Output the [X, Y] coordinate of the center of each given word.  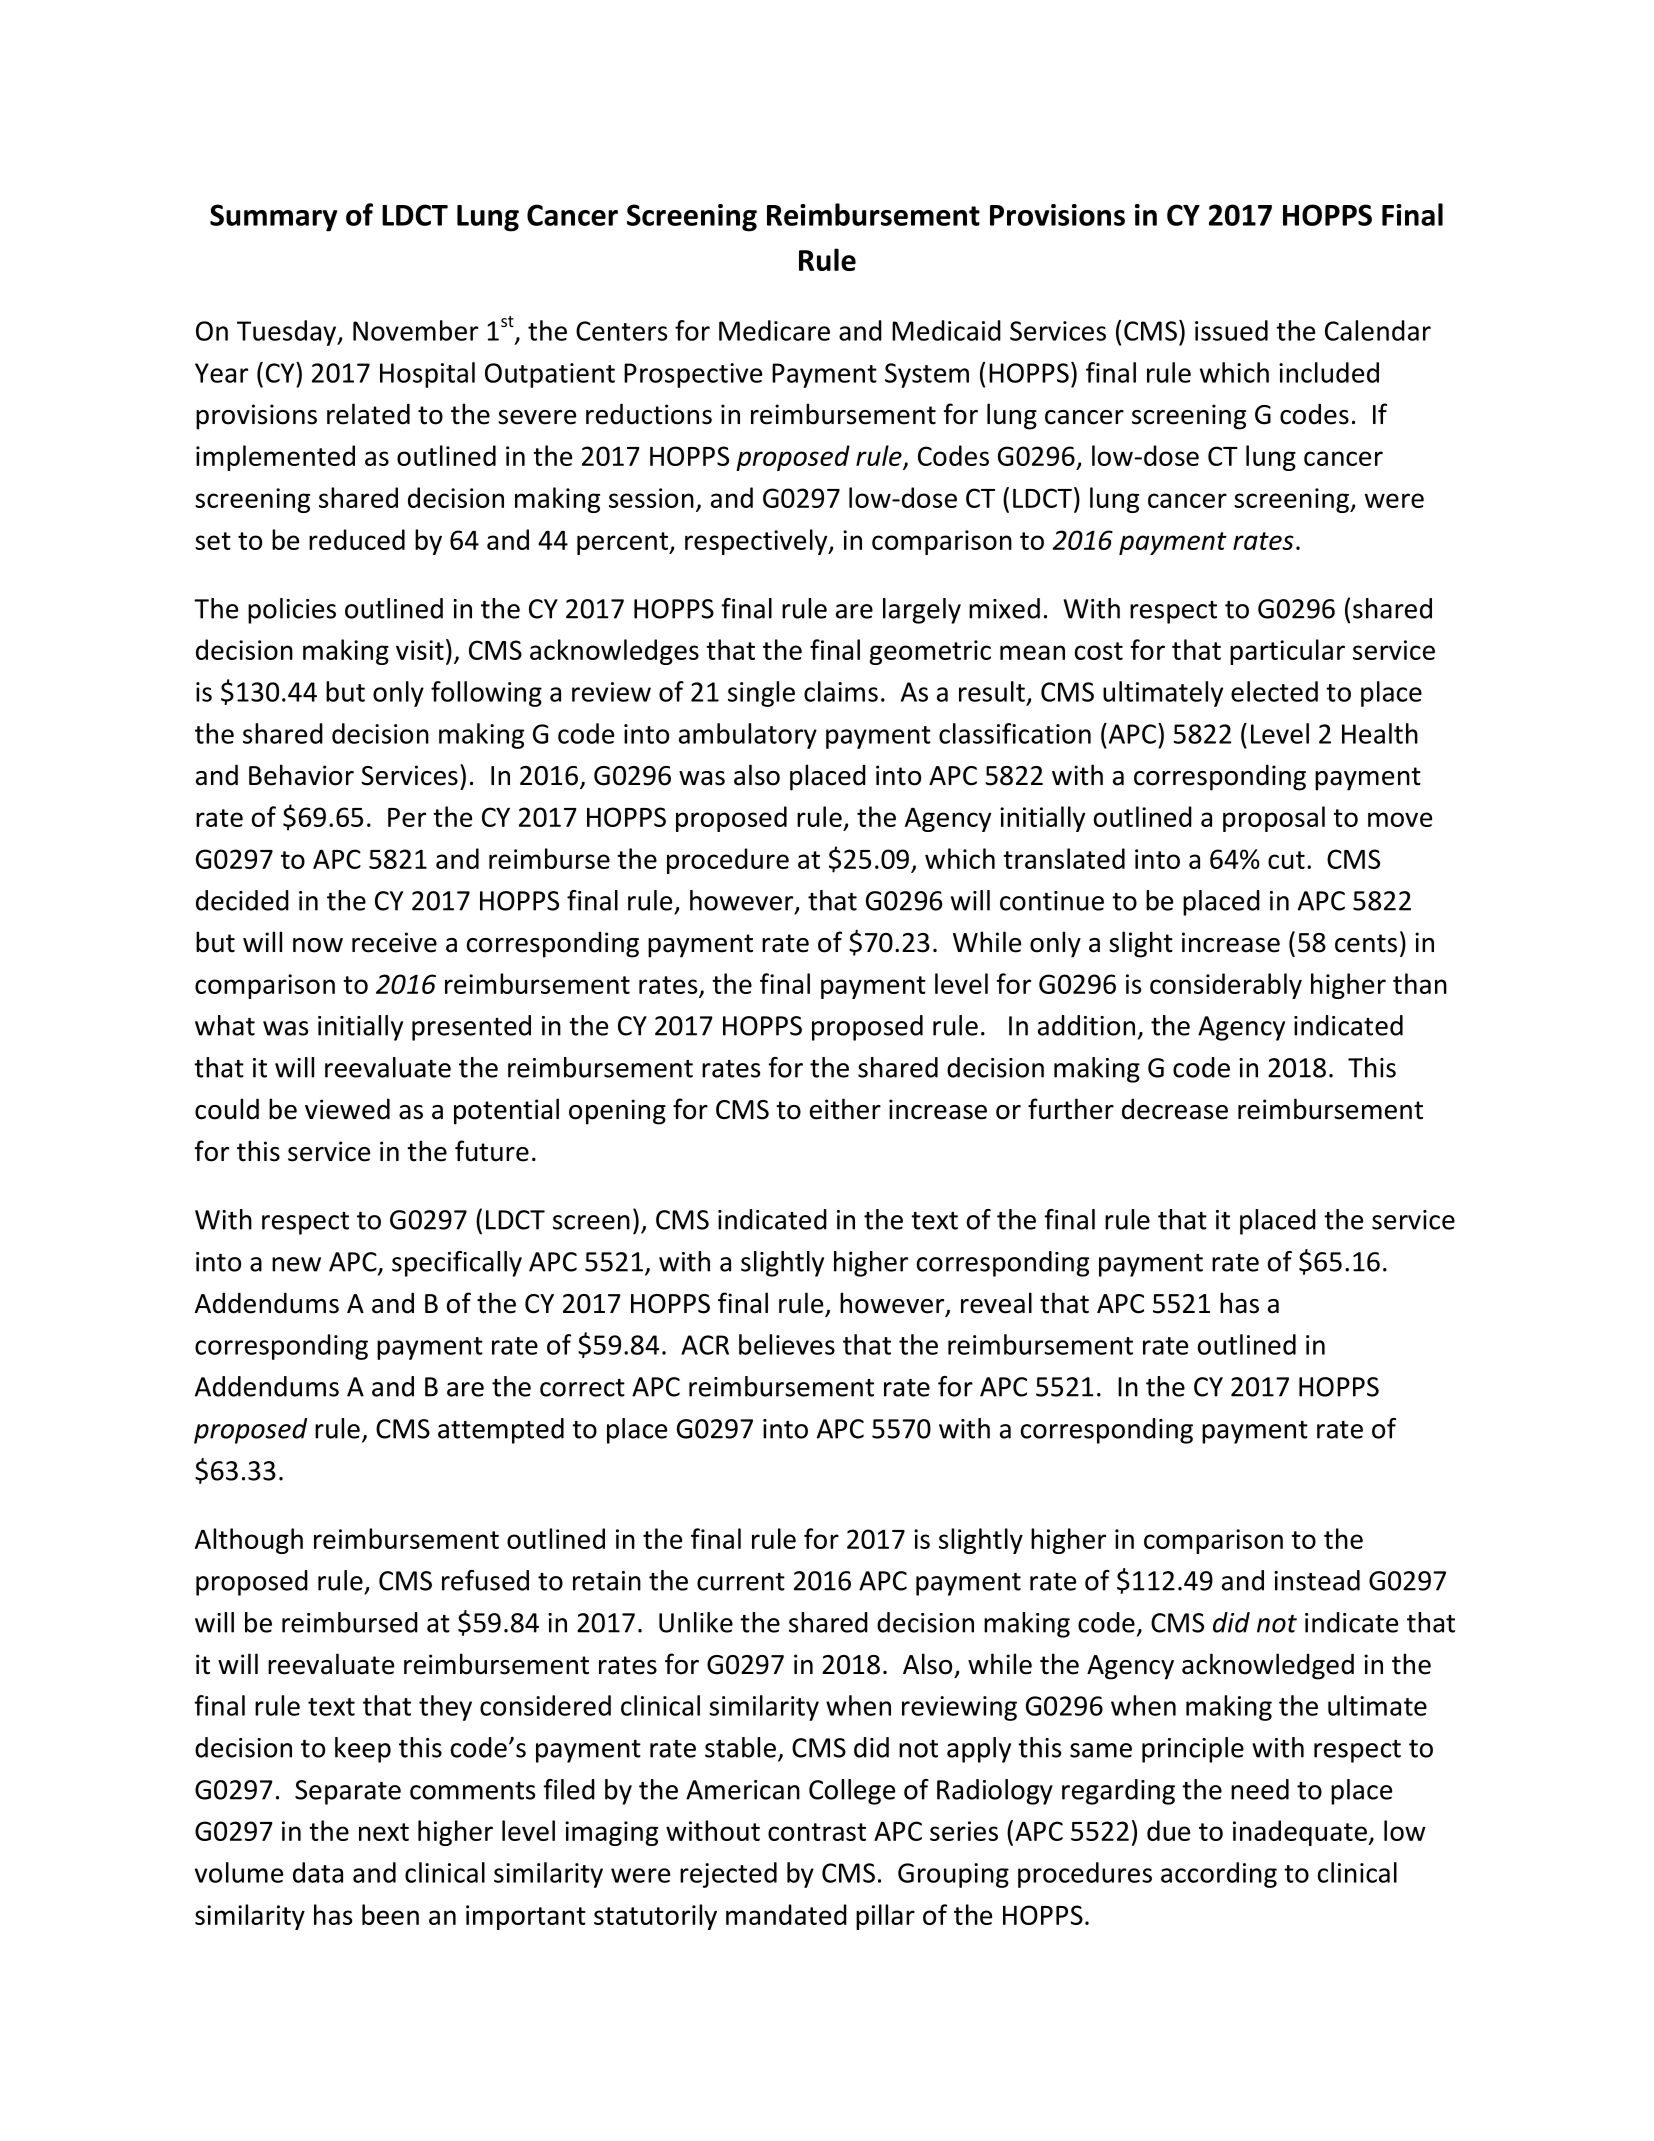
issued [1231, 330]
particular [1287, 652]
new [296, 1264]
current [741, 1582]
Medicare [774, 330]
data [318, 1872]
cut [1286, 860]
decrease [1175, 1109]
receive [394, 942]
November [415, 330]
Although [249, 1541]
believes [787, 1344]
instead [1317, 1580]
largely [922, 611]
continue [1052, 901]
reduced [357, 539]
